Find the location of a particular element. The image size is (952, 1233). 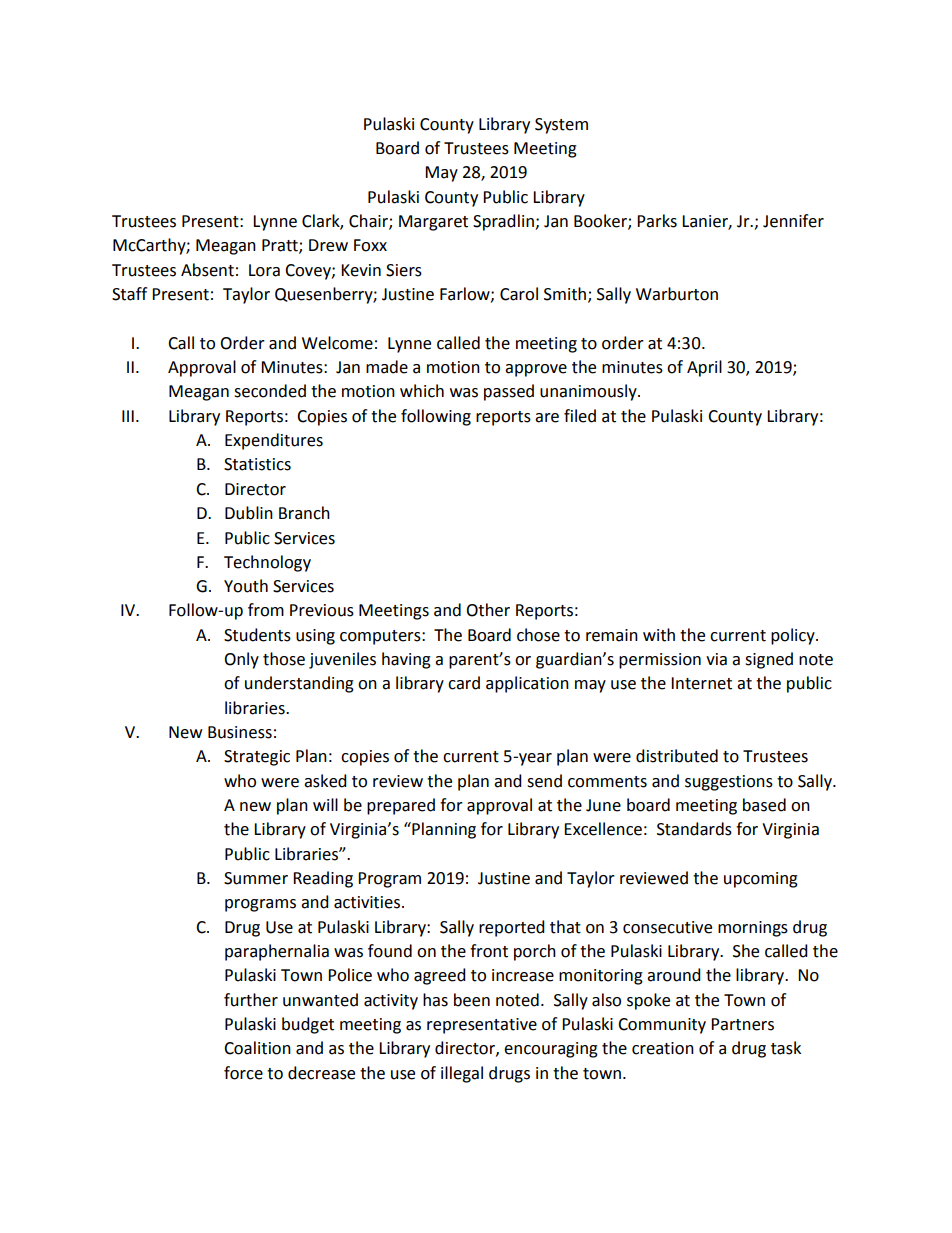

Parks is located at coordinates (657, 221).
